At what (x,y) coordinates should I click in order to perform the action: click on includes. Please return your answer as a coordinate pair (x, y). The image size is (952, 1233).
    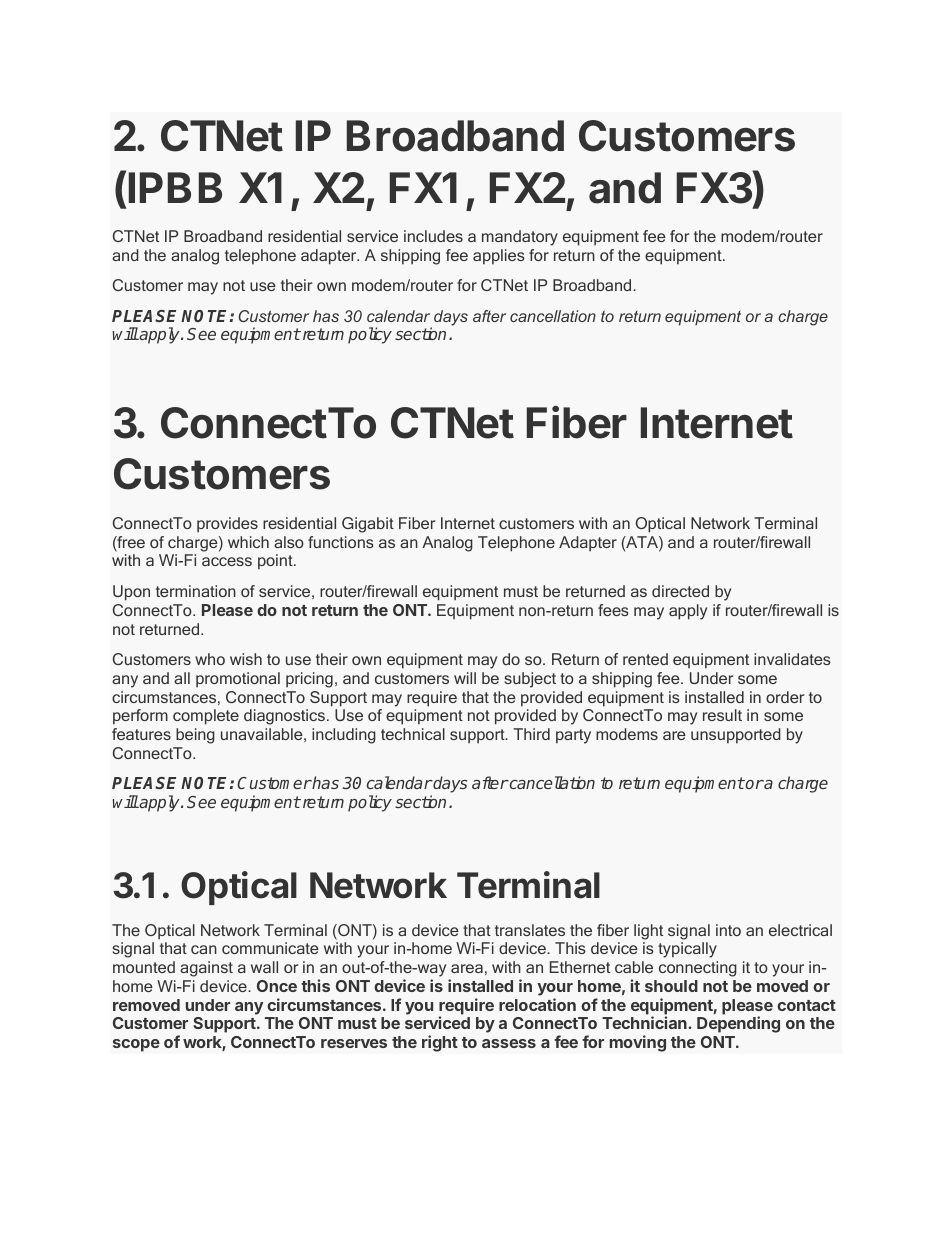
    Looking at the image, I should click on (433, 236).
